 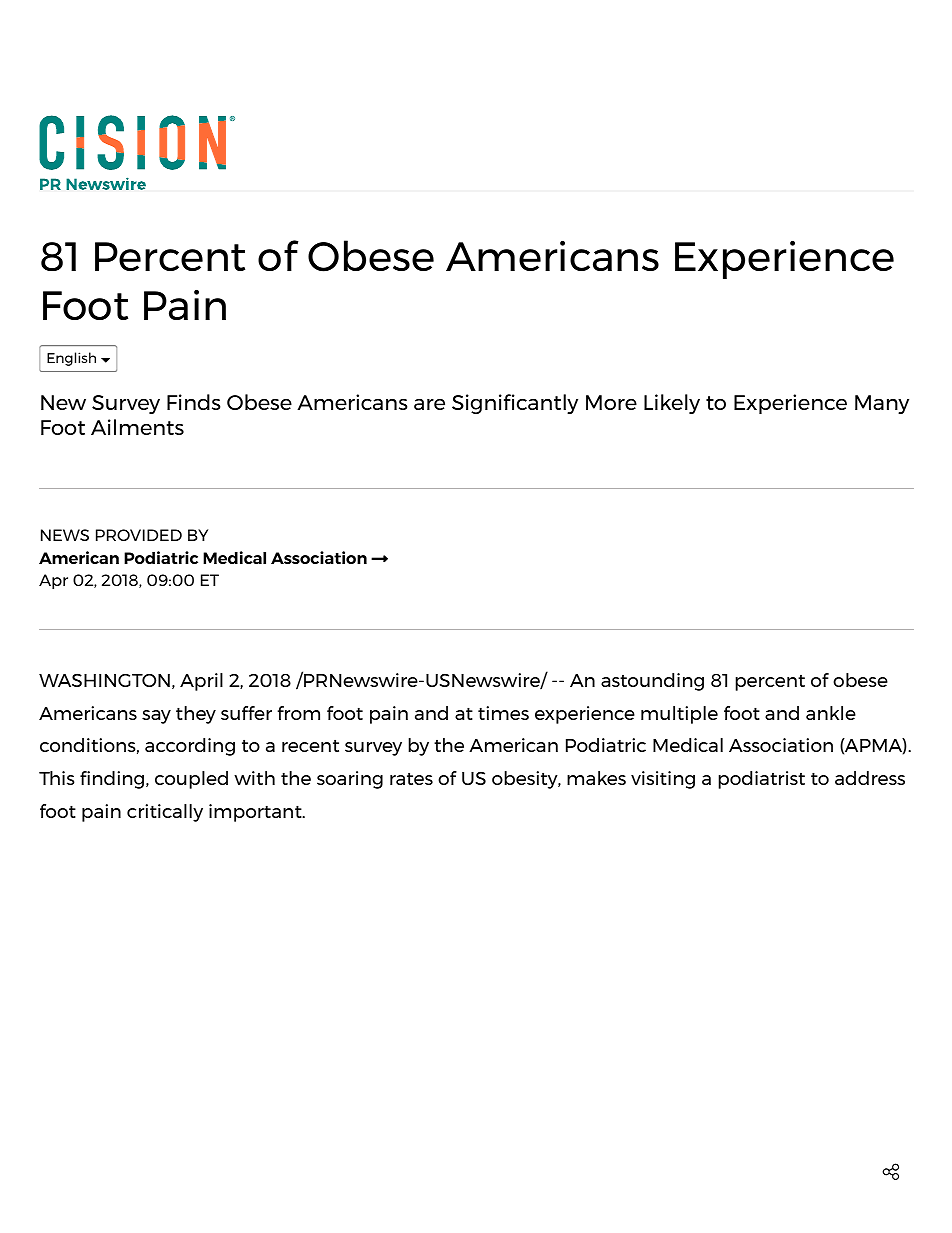 What do you see at coordinates (503, 713) in the page?
I see `times` at bounding box center [503, 713].
